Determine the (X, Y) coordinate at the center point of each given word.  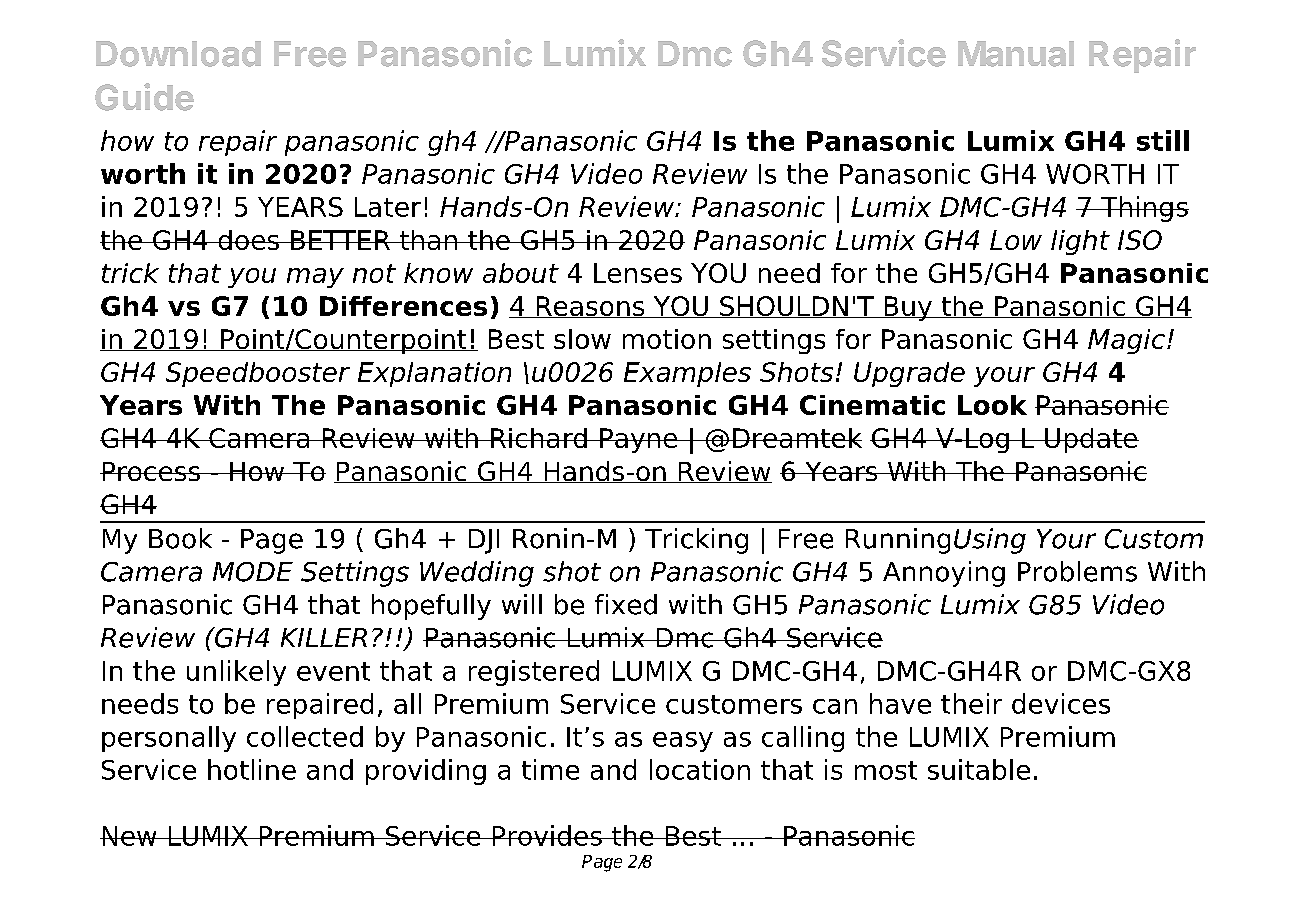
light (1080, 242)
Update (1091, 440)
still (1163, 140)
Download (178, 54)
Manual (1016, 54)
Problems (1077, 571)
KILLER (324, 637)
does (248, 240)
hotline (252, 769)
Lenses (638, 273)
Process (151, 471)
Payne (639, 440)
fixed (626, 604)
